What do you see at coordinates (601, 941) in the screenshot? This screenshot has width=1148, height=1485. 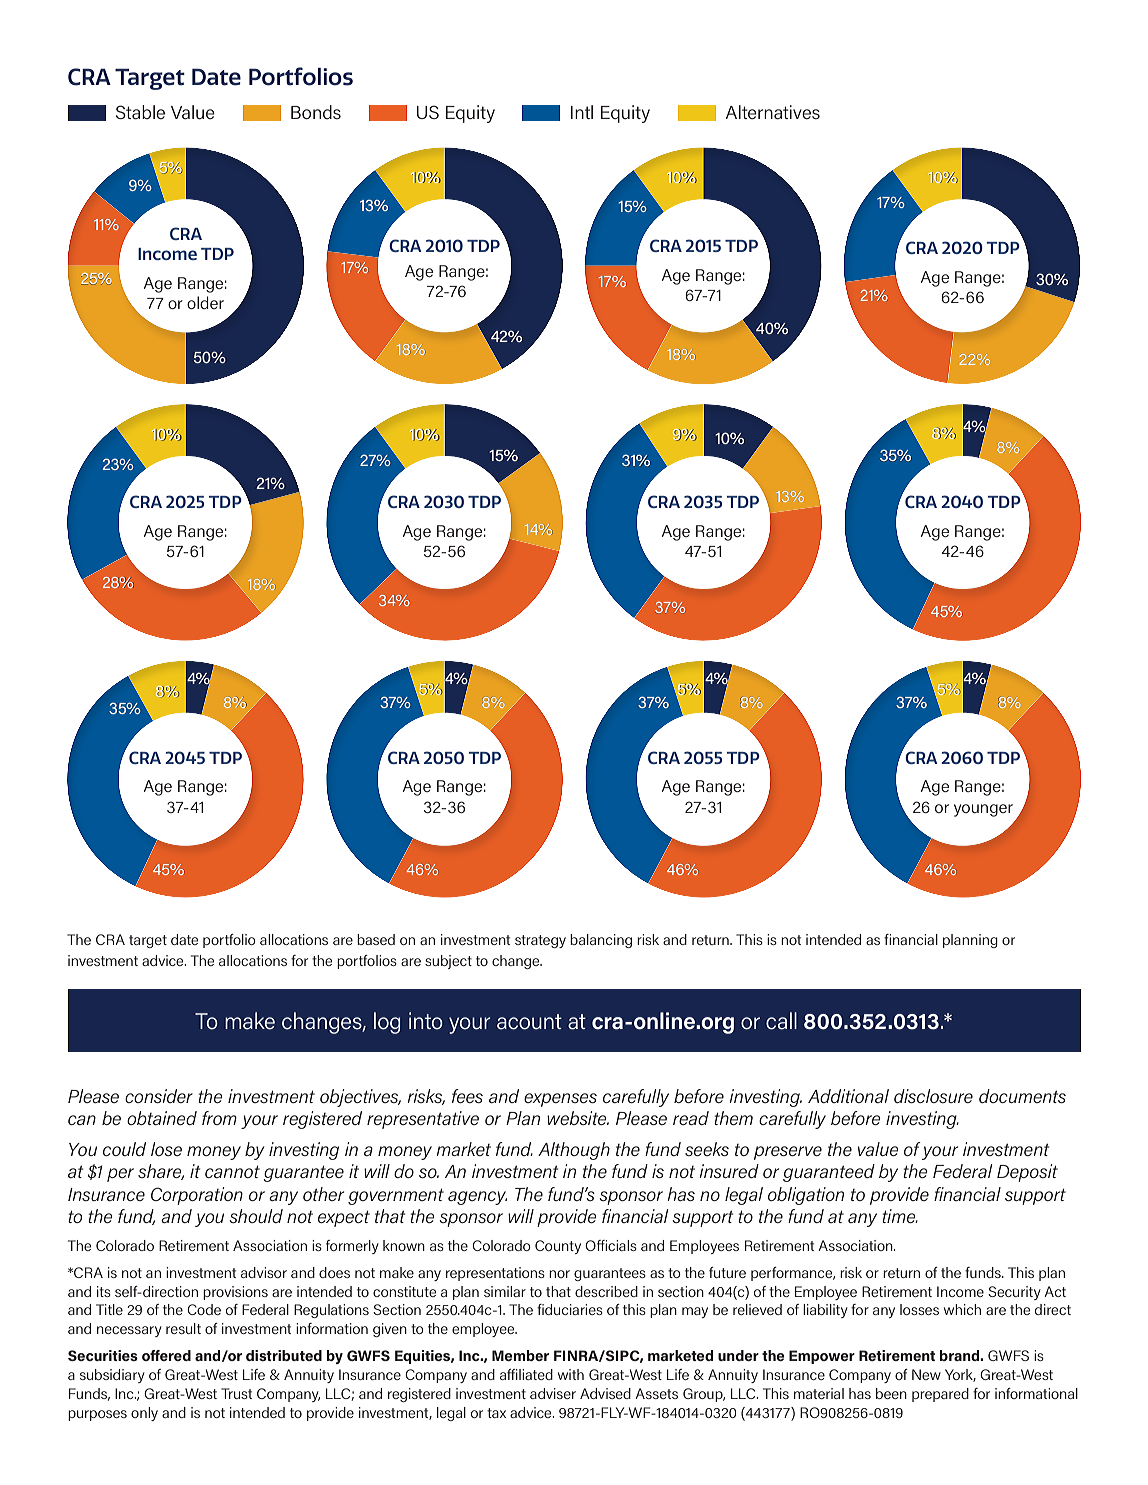 I see `balancing` at bounding box center [601, 941].
